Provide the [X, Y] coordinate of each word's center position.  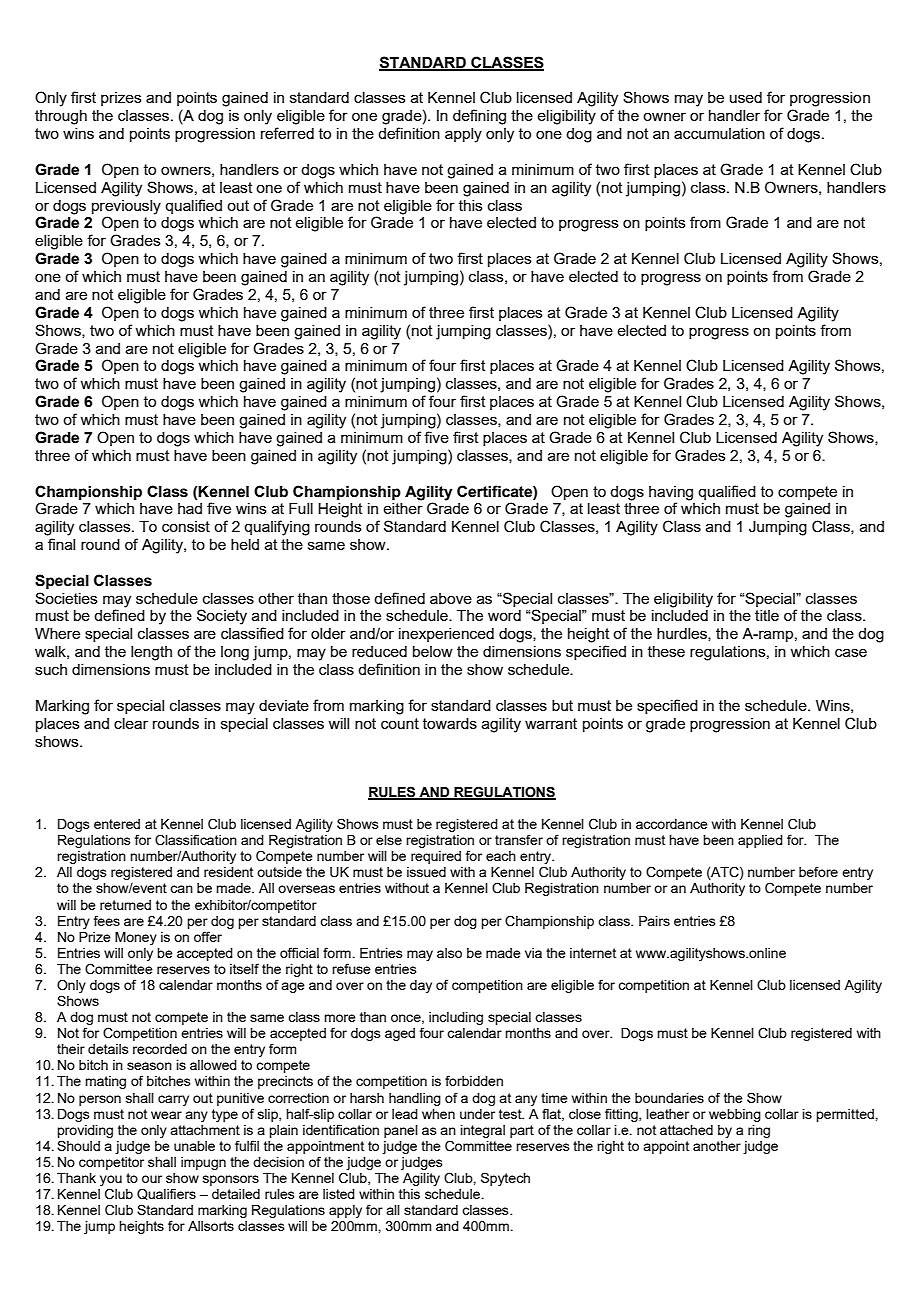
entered [117, 824]
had [190, 508]
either [403, 508]
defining [479, 117]
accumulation [719, 133]
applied [760, 841]
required [436, 857]
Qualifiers [166, 1194]
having [671, 493]
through [61, 117]
